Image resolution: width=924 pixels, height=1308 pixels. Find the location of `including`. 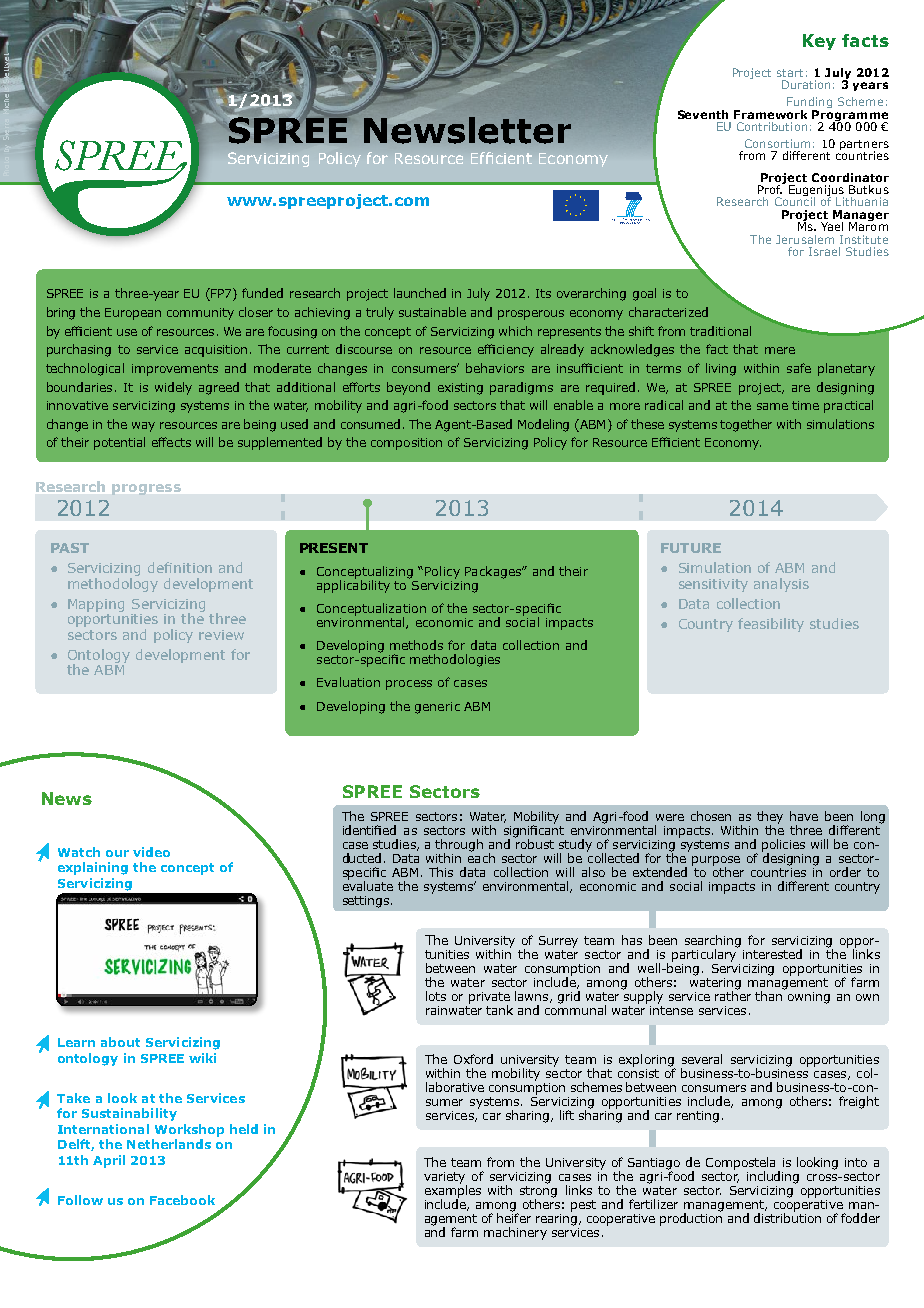

including is located at coordinates (773, 1177).
